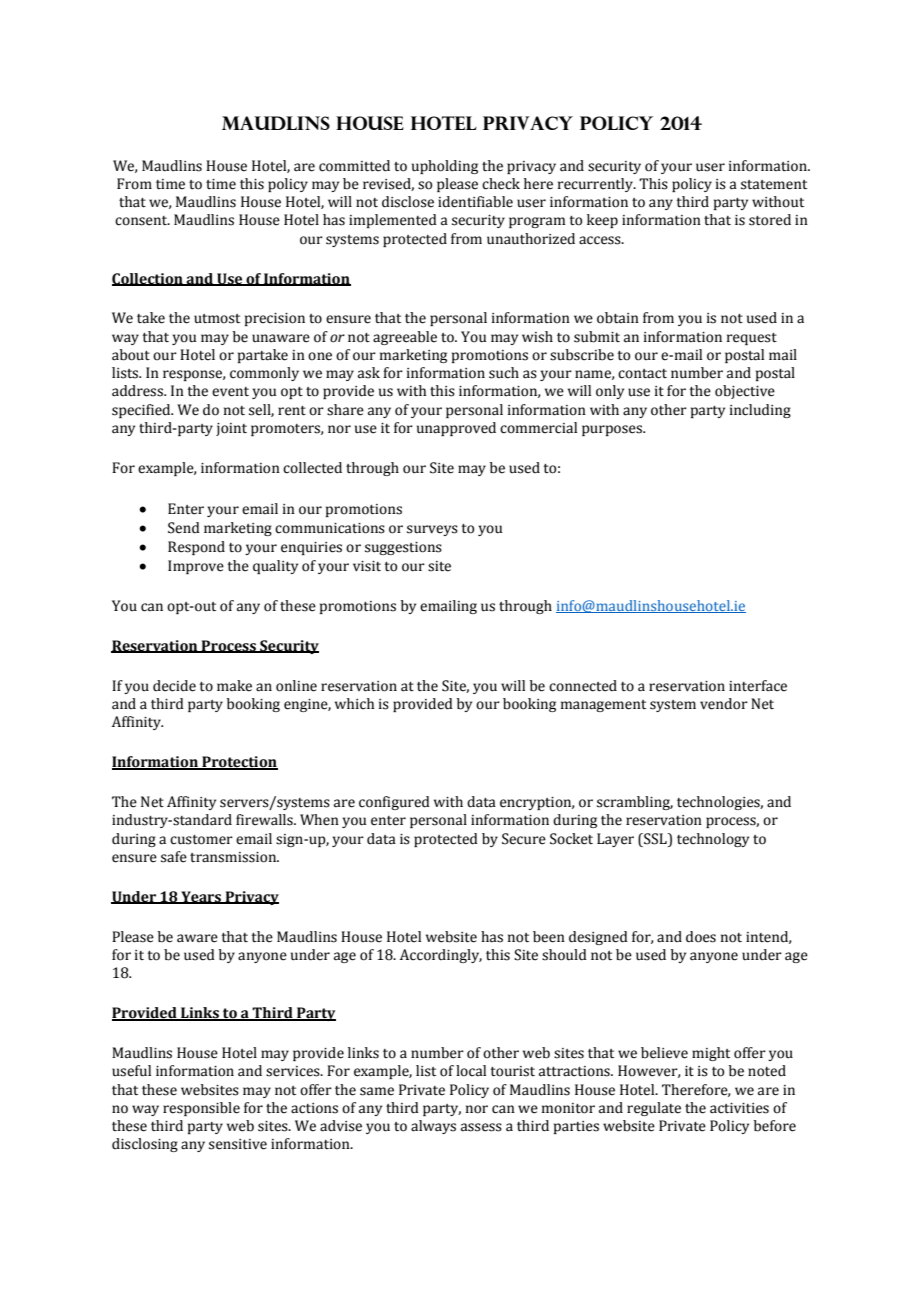  Describe the element at coordinates (354, 704) in the page. I see `which` at that location.
